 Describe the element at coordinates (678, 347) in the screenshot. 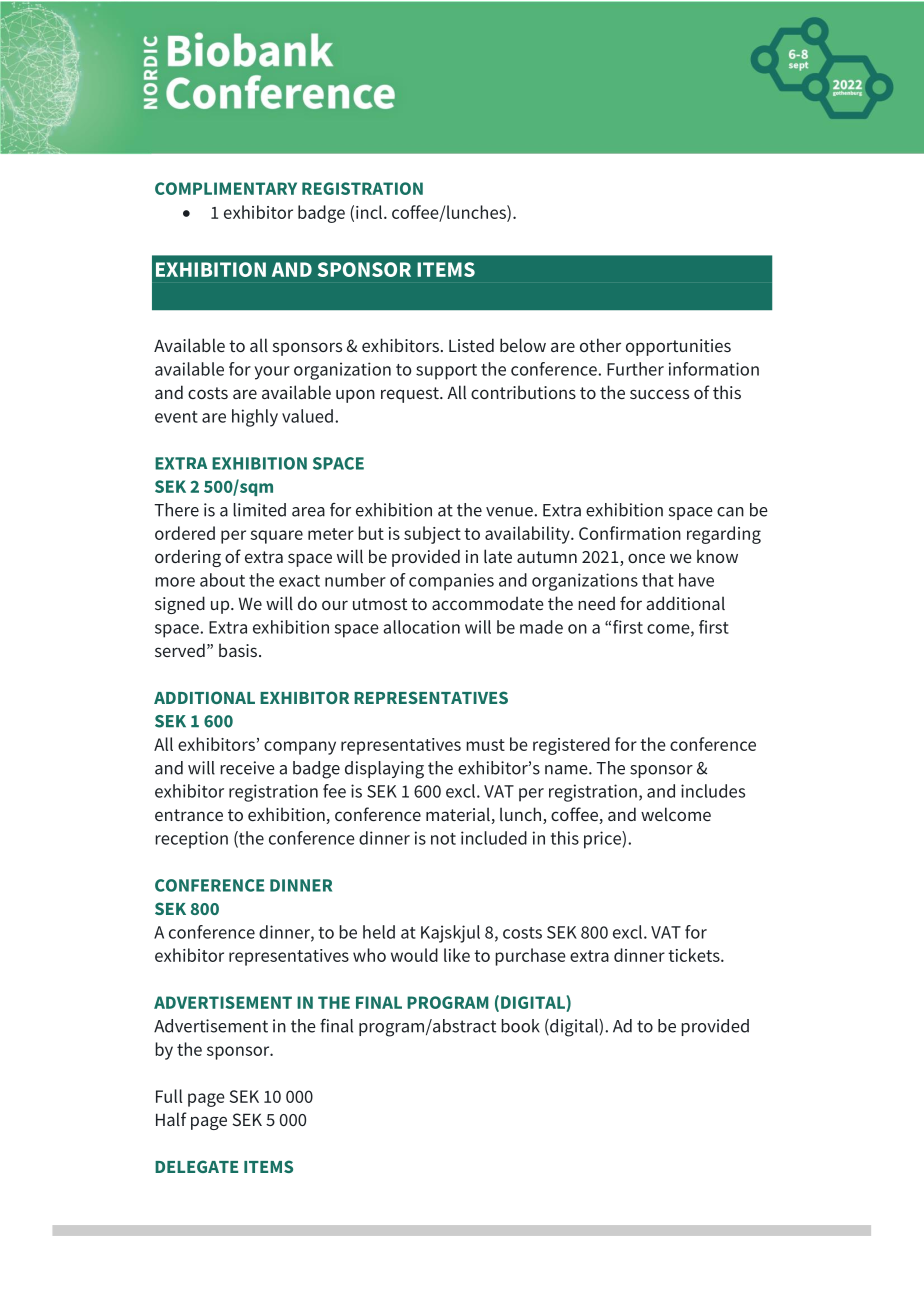

I see `opportunities` at that location.
